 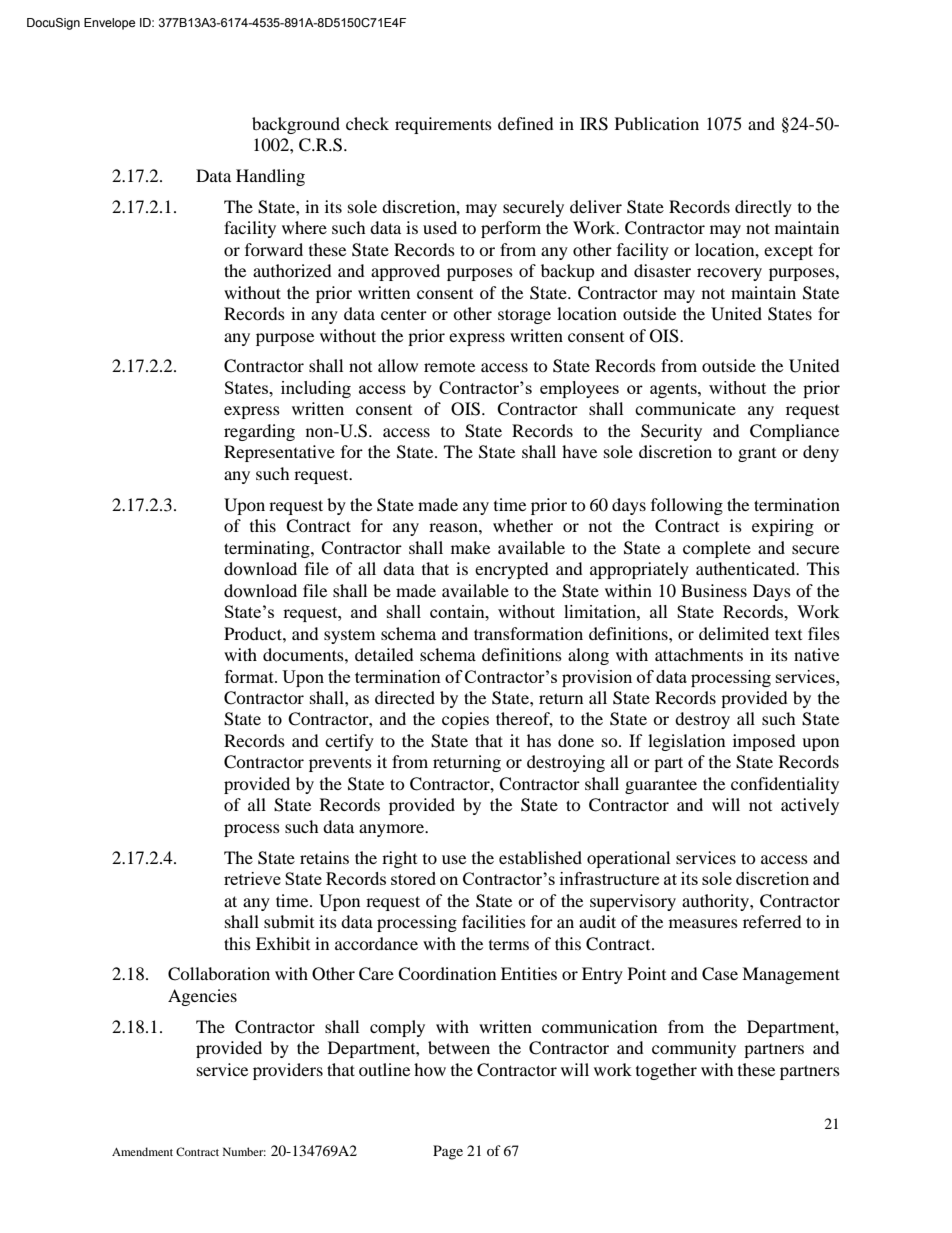 I want to click on regarding, so click(x=259, y=432).
